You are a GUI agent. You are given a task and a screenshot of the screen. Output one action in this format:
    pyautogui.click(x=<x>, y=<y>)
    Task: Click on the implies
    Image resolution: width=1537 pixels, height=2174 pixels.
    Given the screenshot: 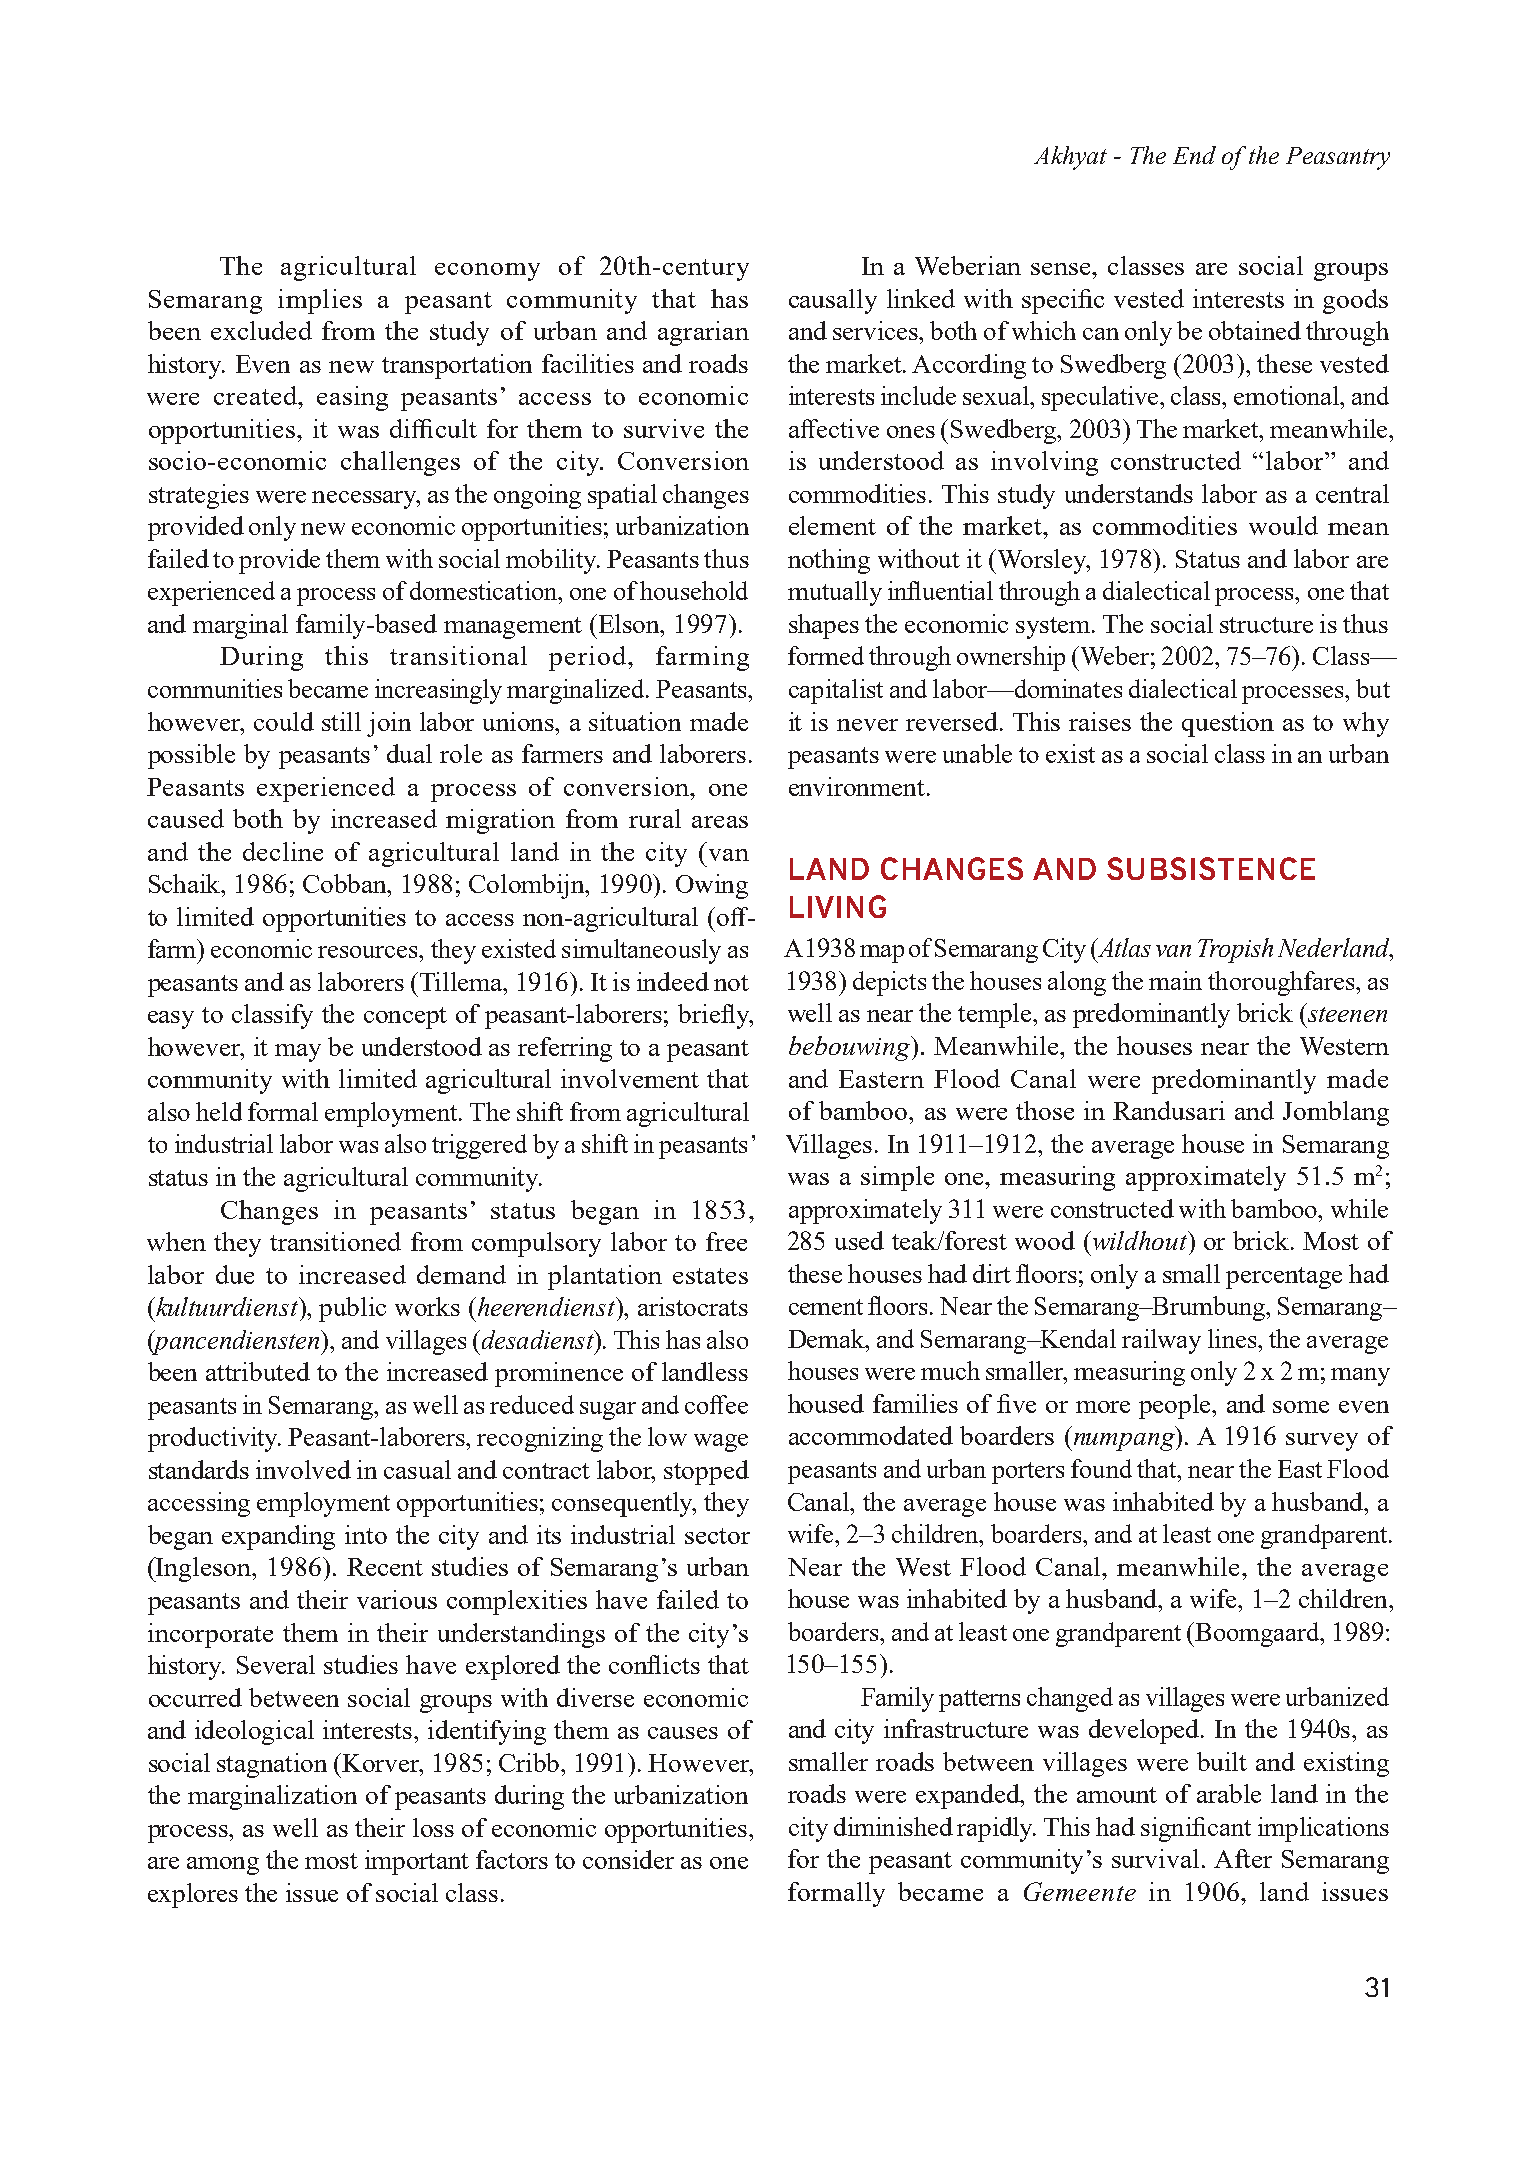 What is the action you would take?
    pyautogui.click(x=320, y=301)
